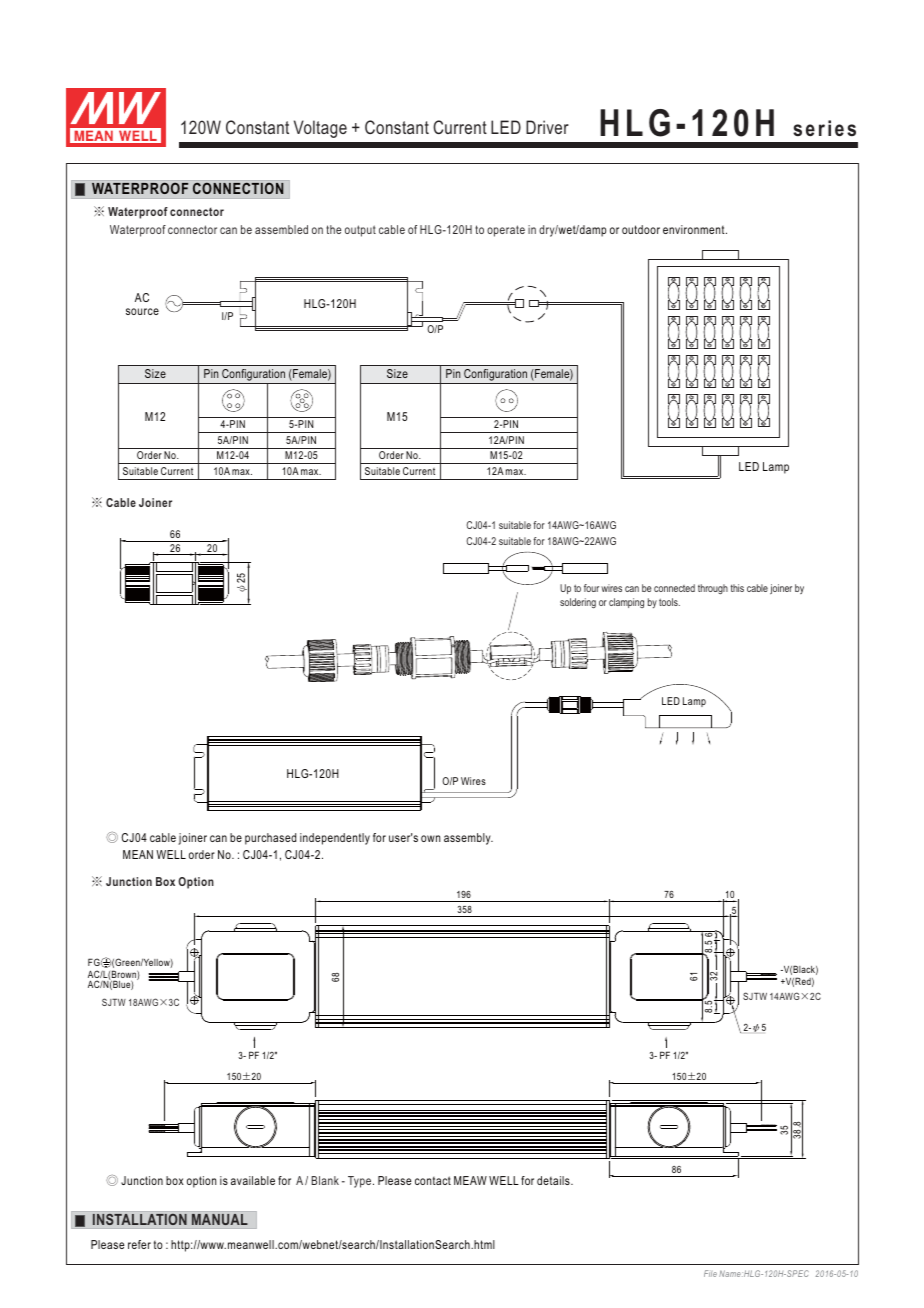 The width and height of the screenshot is (924, 1308). I want to click on CONNECTION, so click(238, 188).
